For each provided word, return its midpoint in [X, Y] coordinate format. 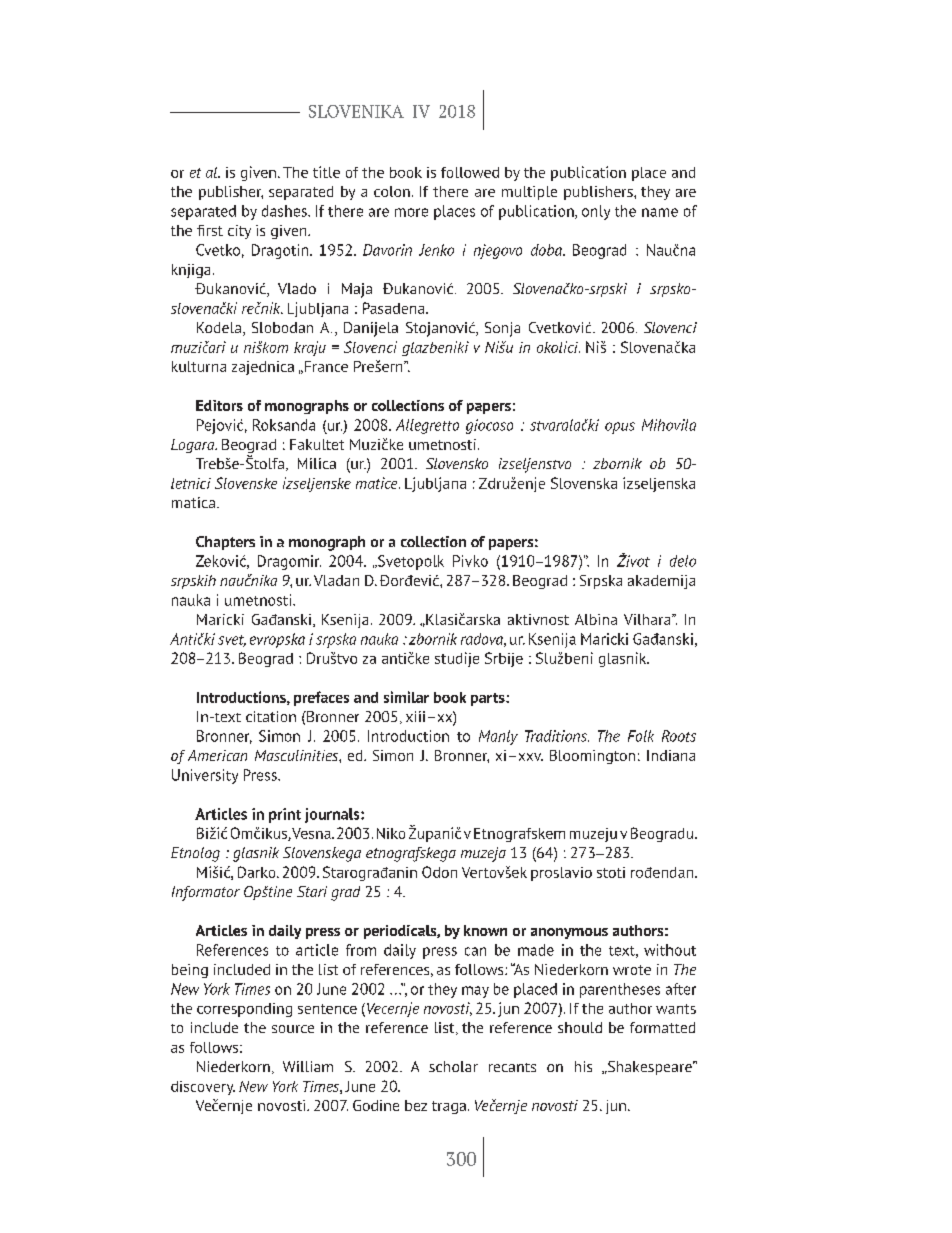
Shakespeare [649, 1068]
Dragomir [289, 562]
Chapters [225, 543]
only [596, 212]
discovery [203, 1088]
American [217, 755]
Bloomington [592, 757]
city [239, 232]
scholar [453, 1066]
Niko [391, 833]
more [411, 212]
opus [620, 428]
